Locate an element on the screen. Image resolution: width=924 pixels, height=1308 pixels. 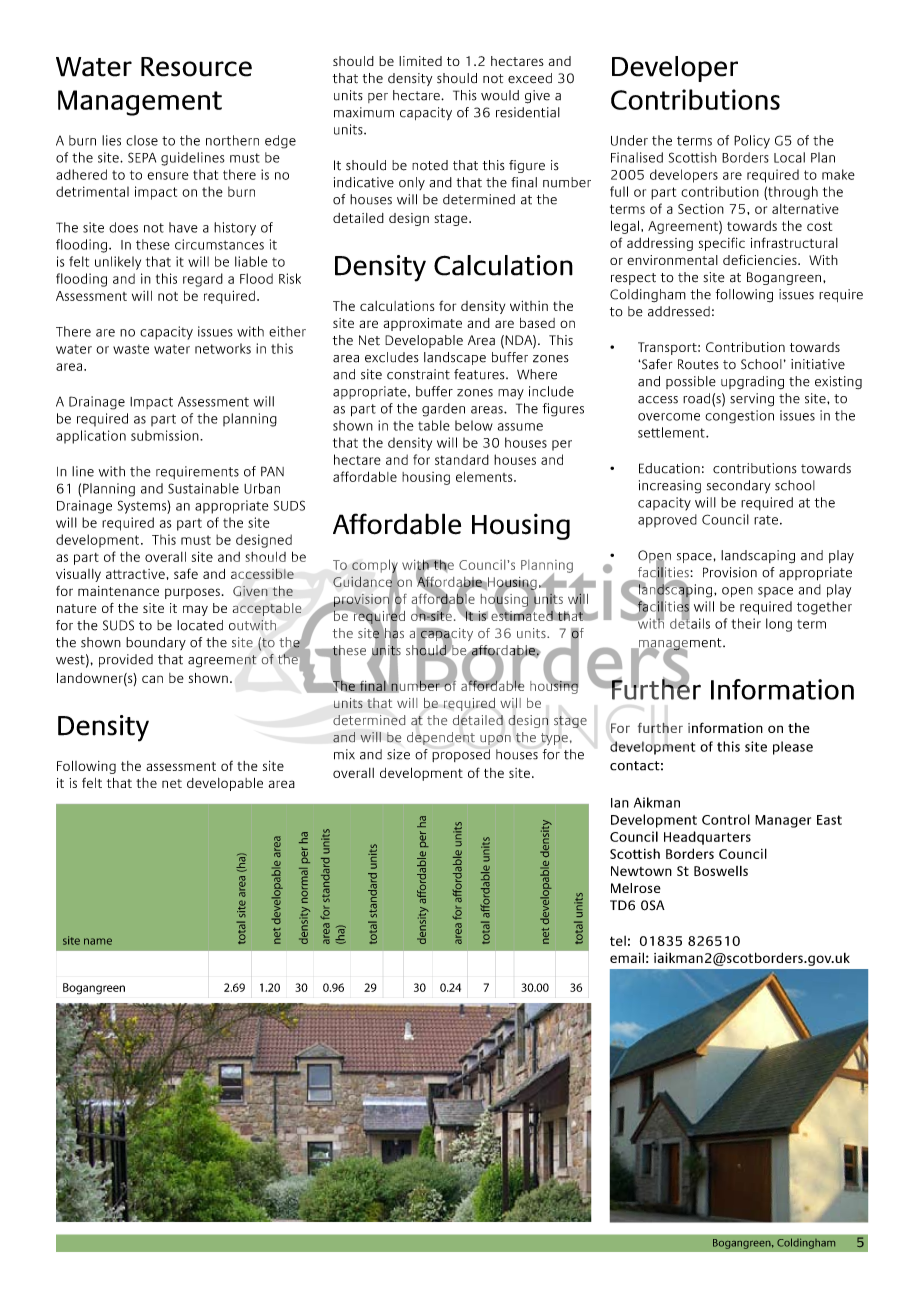
Resource is located at coordinates (196, 67).
